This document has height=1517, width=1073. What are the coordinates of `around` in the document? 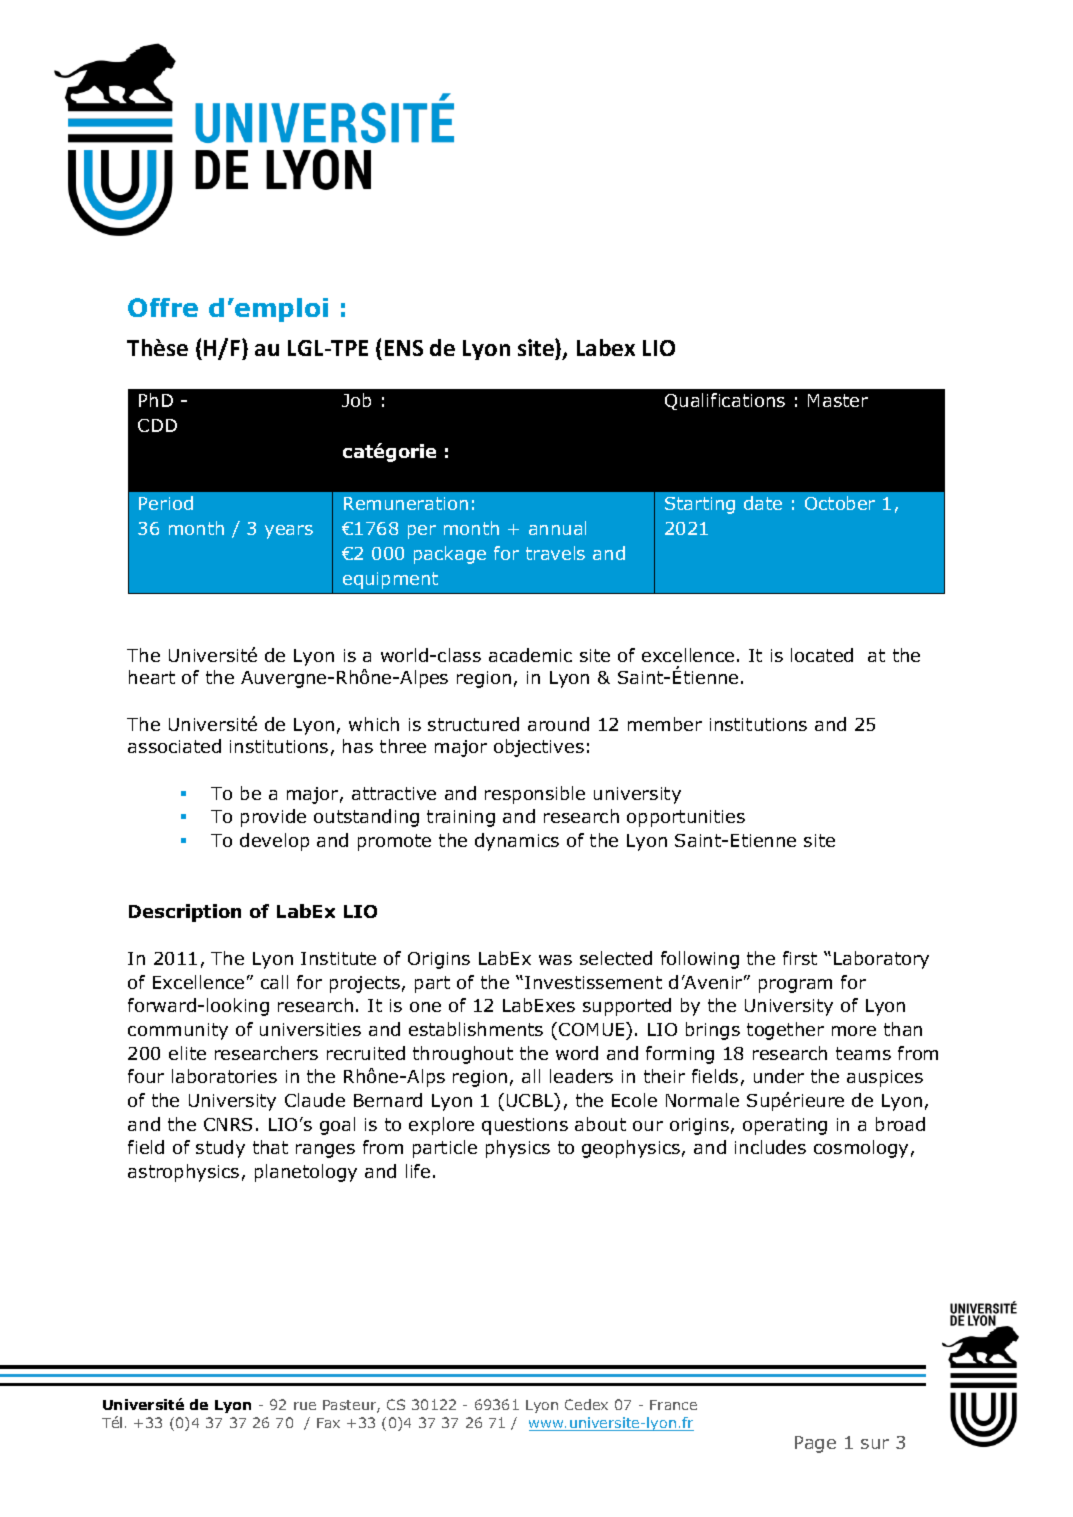 It's located at (558, 724).
